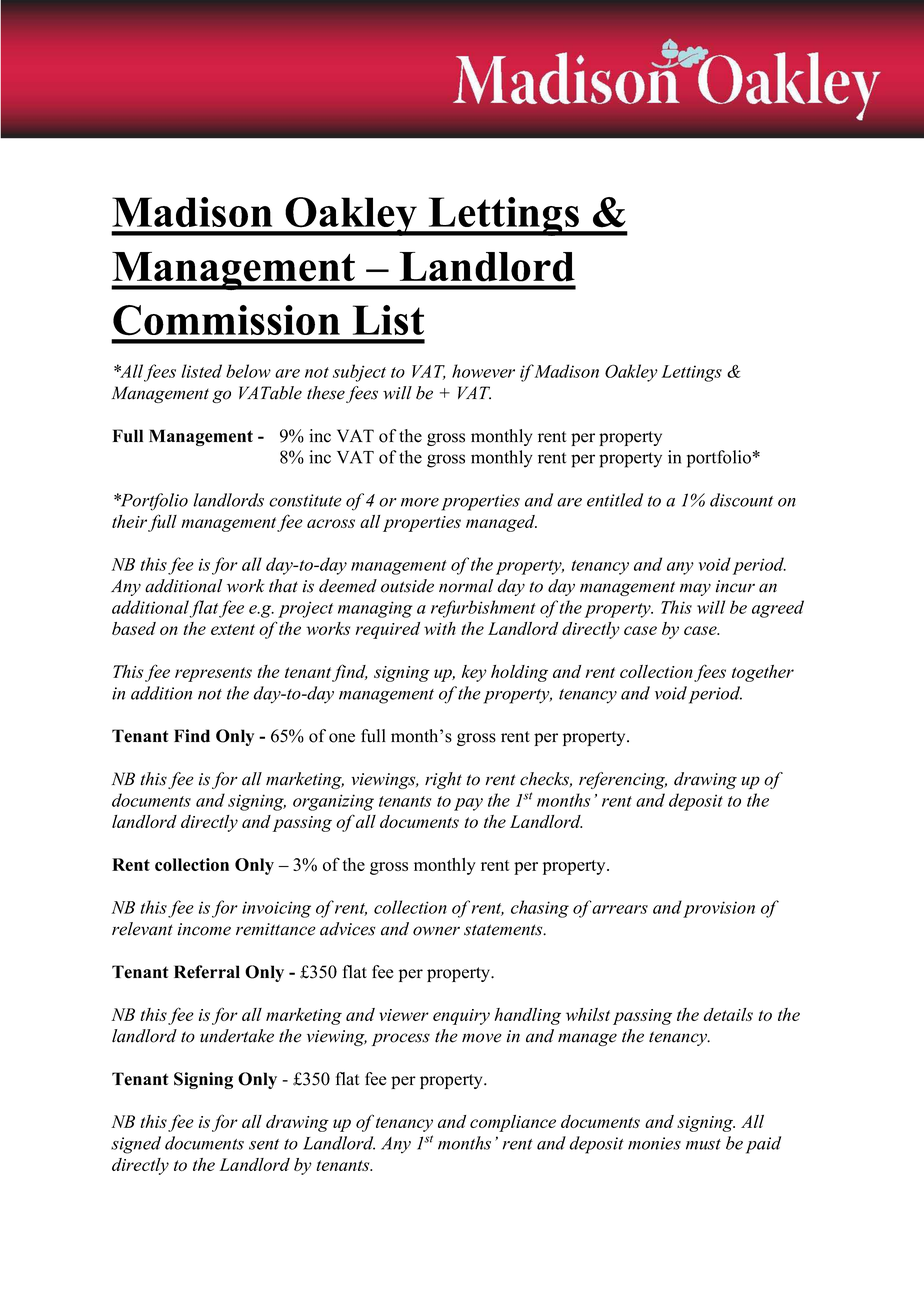 This image has height=1308, width=924. I want to click on income, so click(204, 929).
